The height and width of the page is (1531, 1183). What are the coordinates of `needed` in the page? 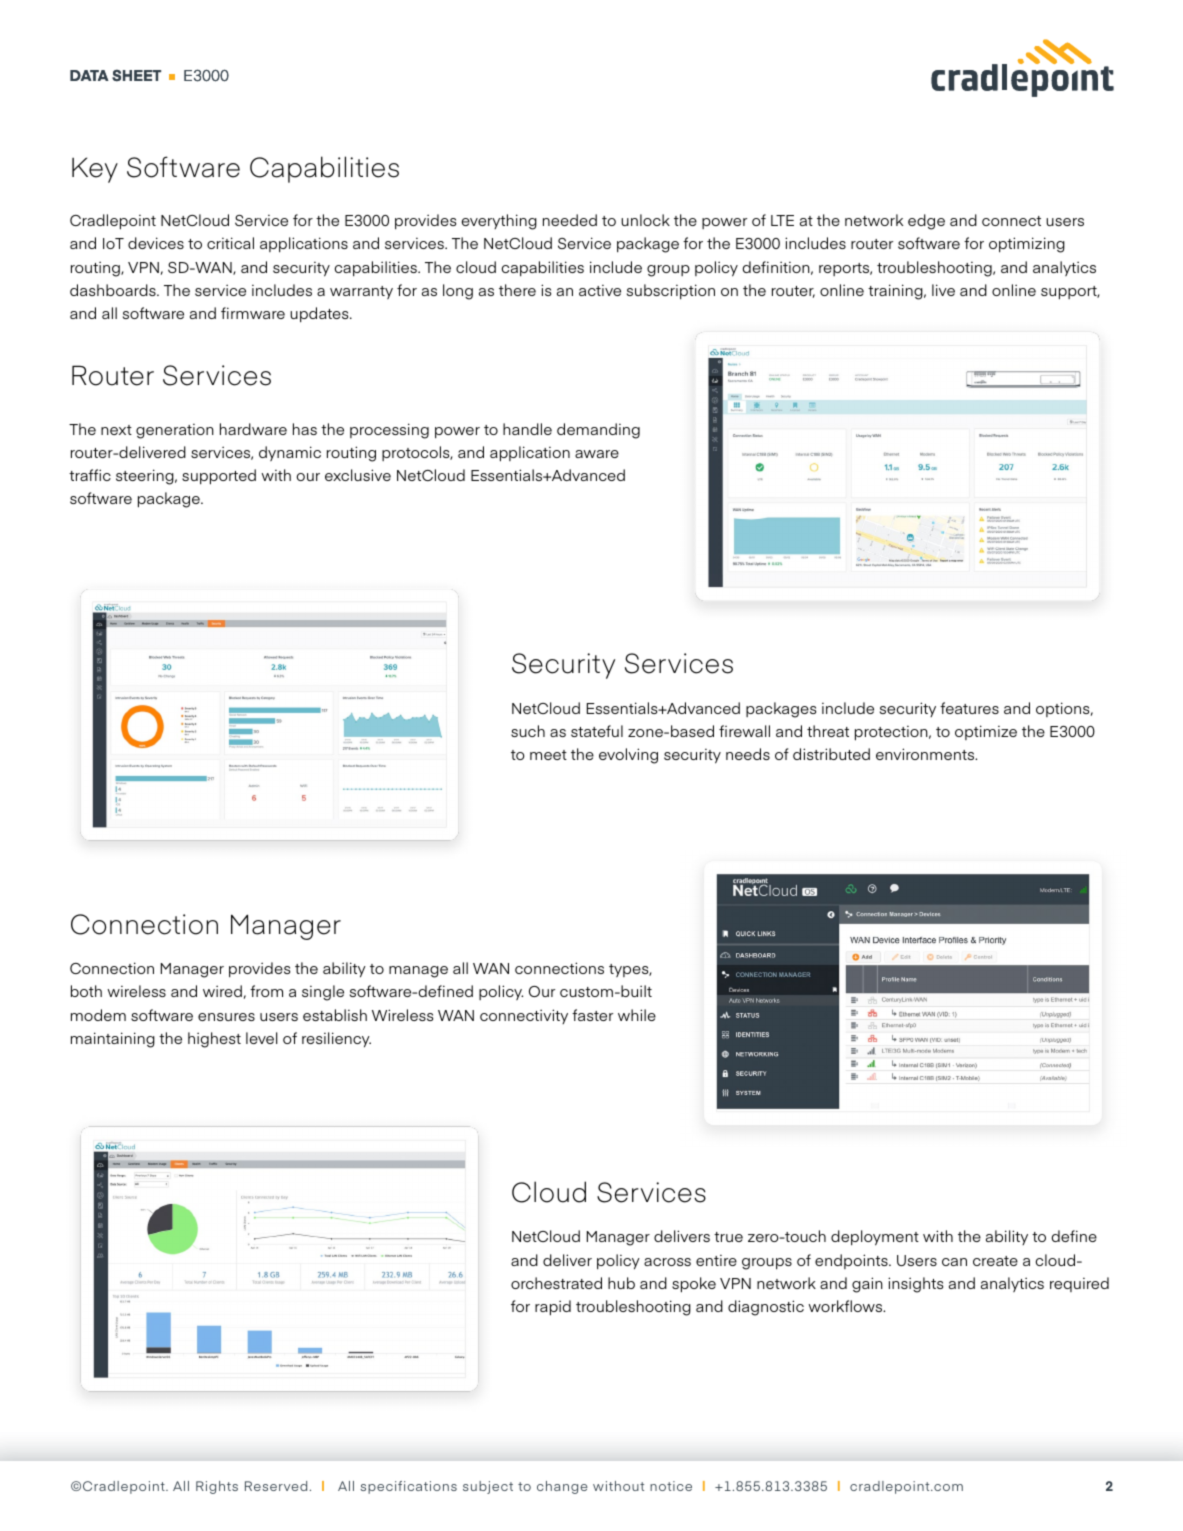 It's located at (570, 220).
